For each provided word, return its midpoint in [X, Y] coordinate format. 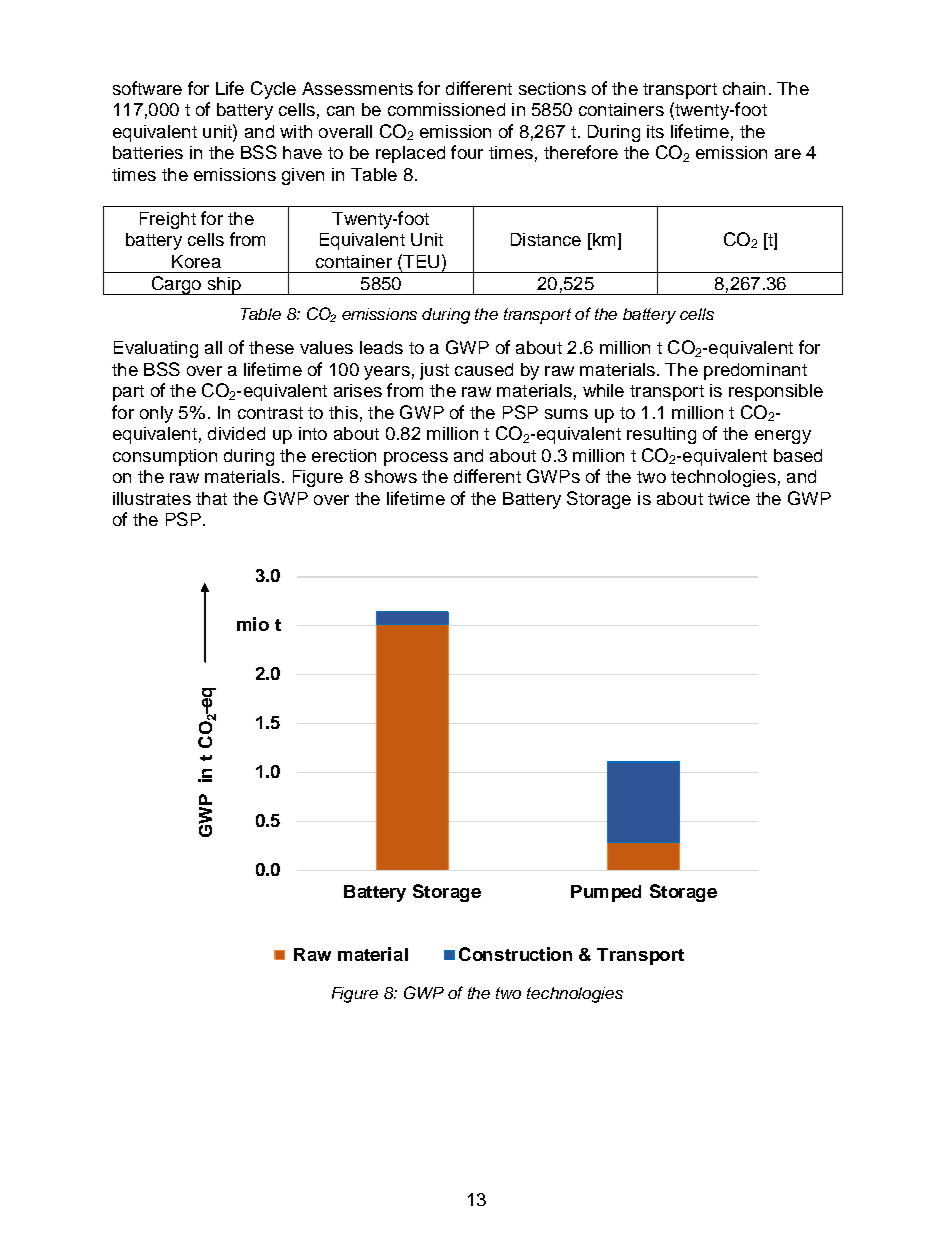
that [211, 498]
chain [744, 88]
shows [391, 476]
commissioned [446, 109]
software [147, 88]
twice [729, 498]
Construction [515, 954]
